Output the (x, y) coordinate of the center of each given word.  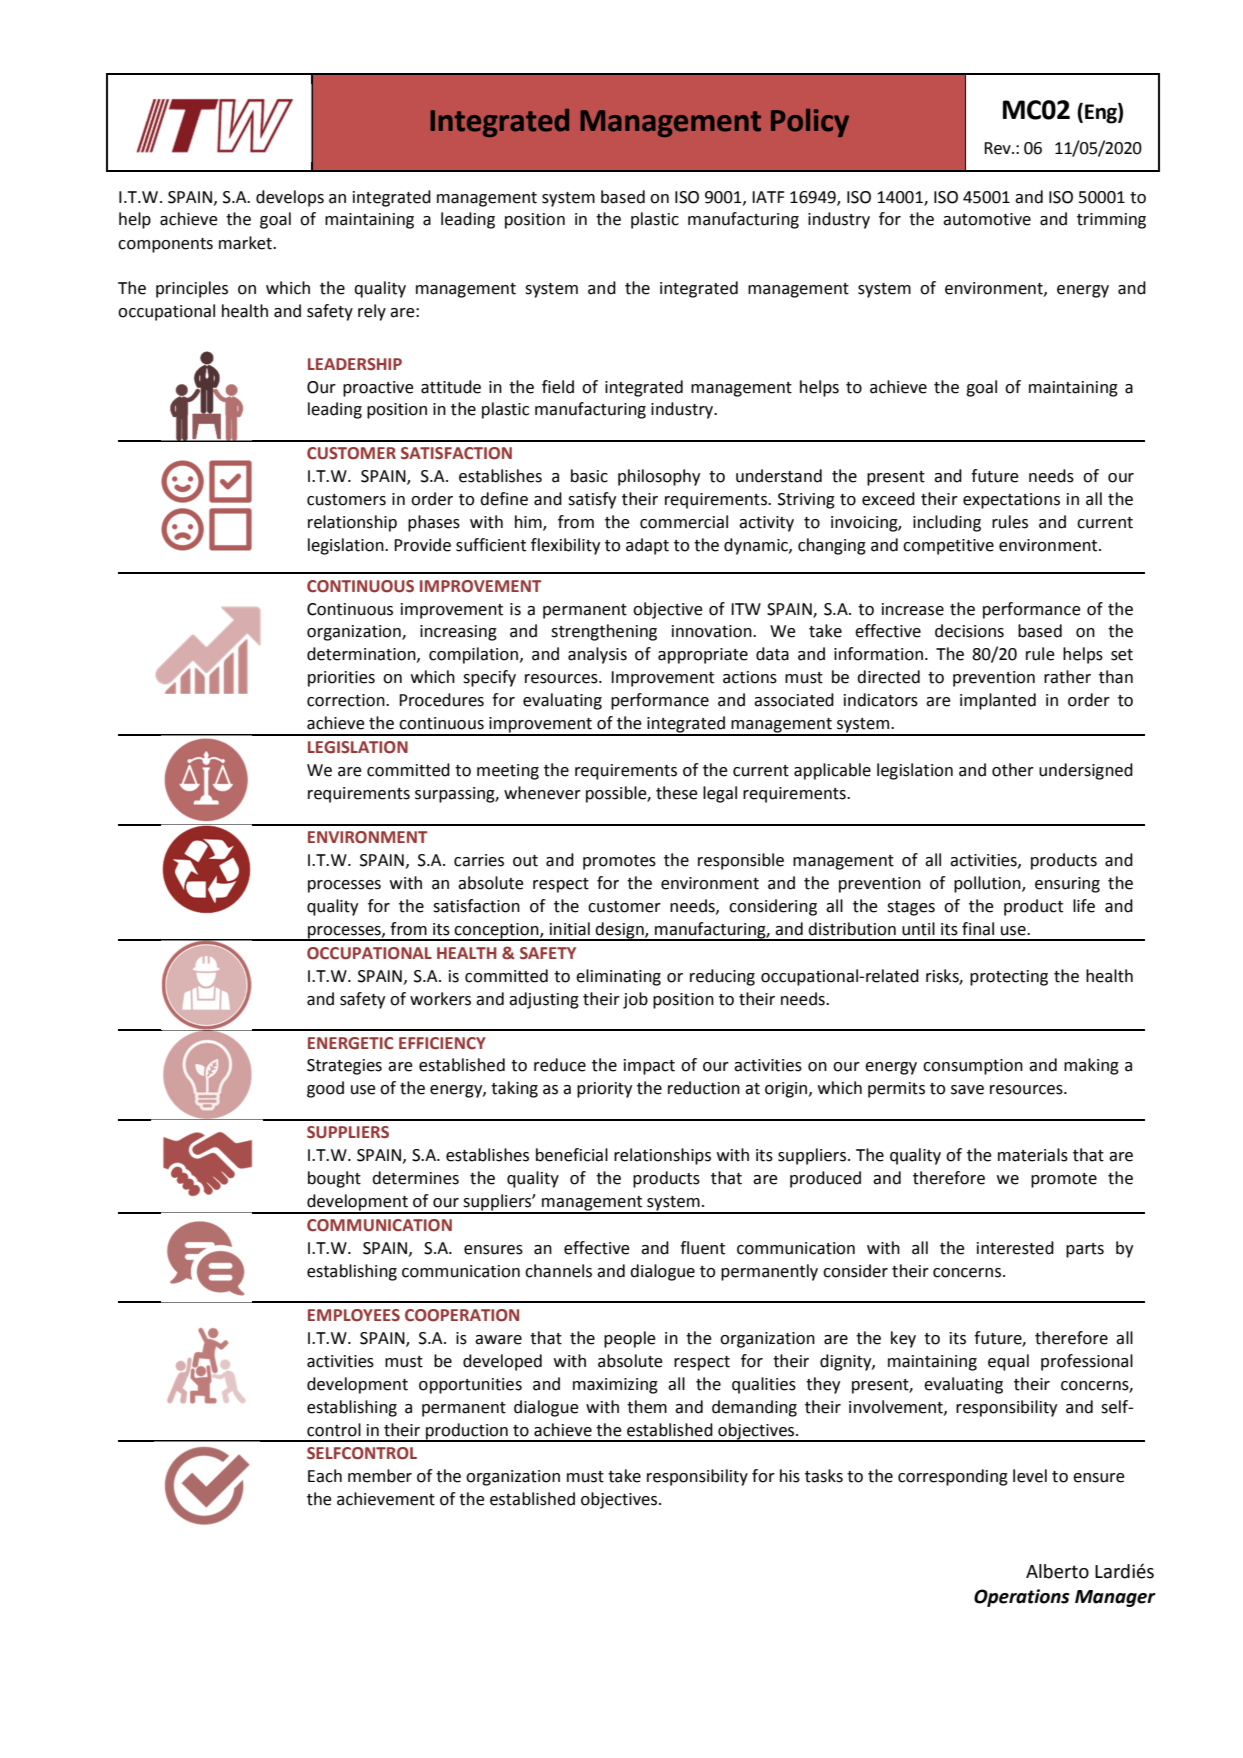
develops (290, 198)
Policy (810, 123)
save (967, 1090)
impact (649, 1067)
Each (325, 1476)
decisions (969, 631)
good (325, 1089)
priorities (341, 679)
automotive (987, 219)
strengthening (604, 632)
